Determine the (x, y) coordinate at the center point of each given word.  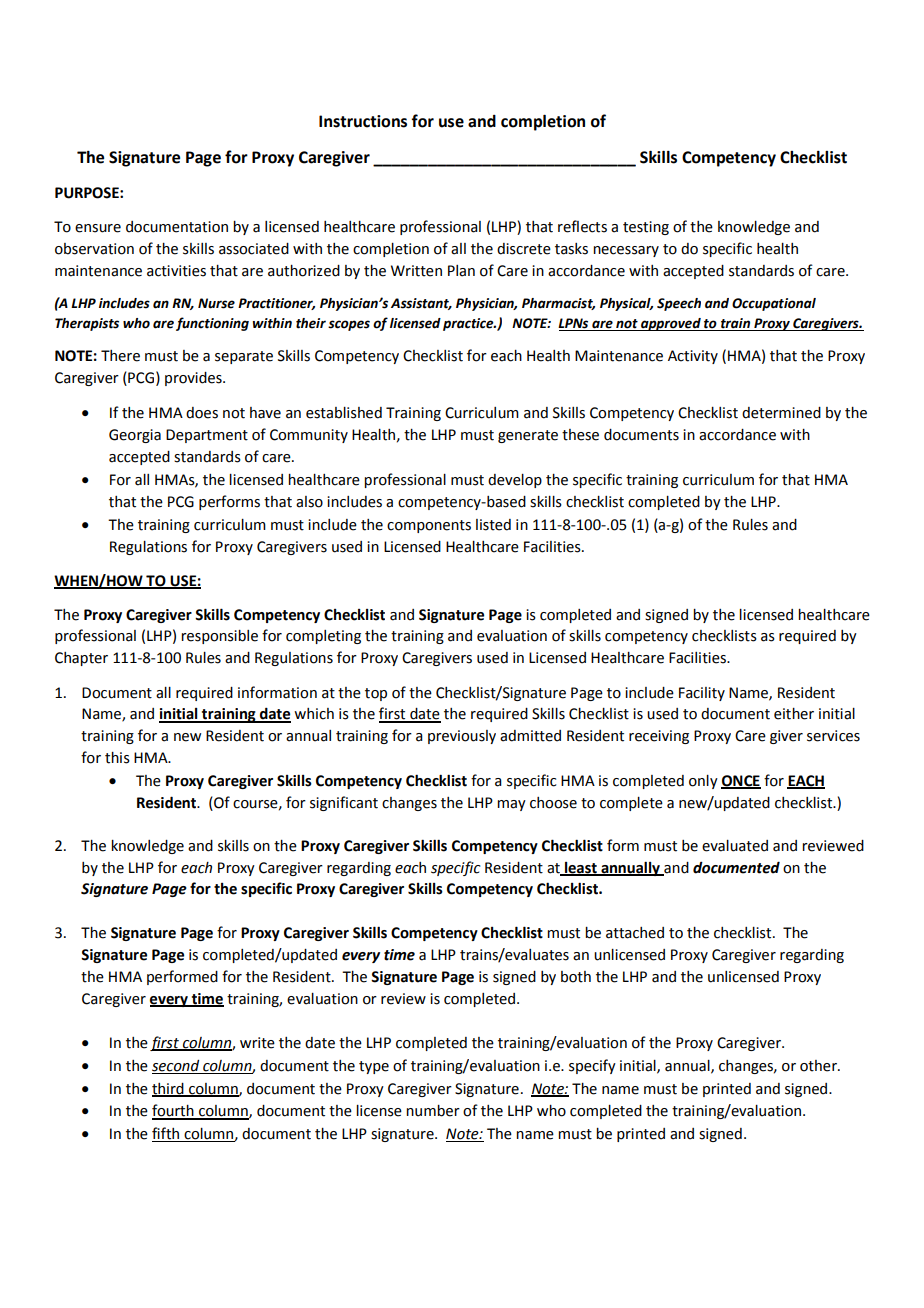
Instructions (363, 121)
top (376, 694)
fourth (174, 1111)
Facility (702, 694)
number (433, 1111)
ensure (98, 228)
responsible (219, 637)
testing (646, 228)
